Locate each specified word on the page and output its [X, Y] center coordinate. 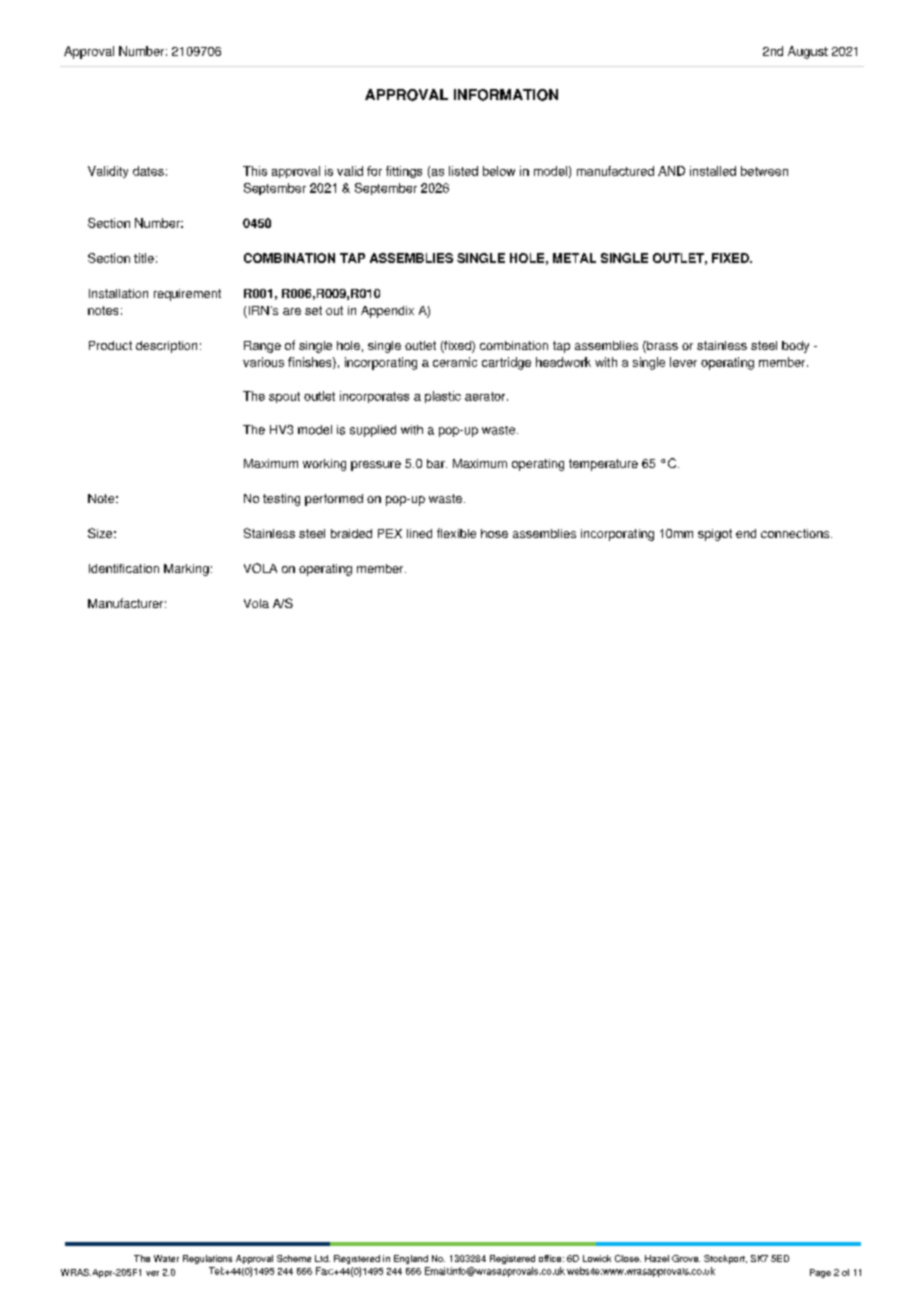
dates [148, 171]
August [808, 52]
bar [437, 463]
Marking [186, 570]
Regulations [207, 1259]
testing [281, 500]
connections [796, 533]
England [411, 1259]
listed [463, 171]
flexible [456, 533]
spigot [715, 535]
